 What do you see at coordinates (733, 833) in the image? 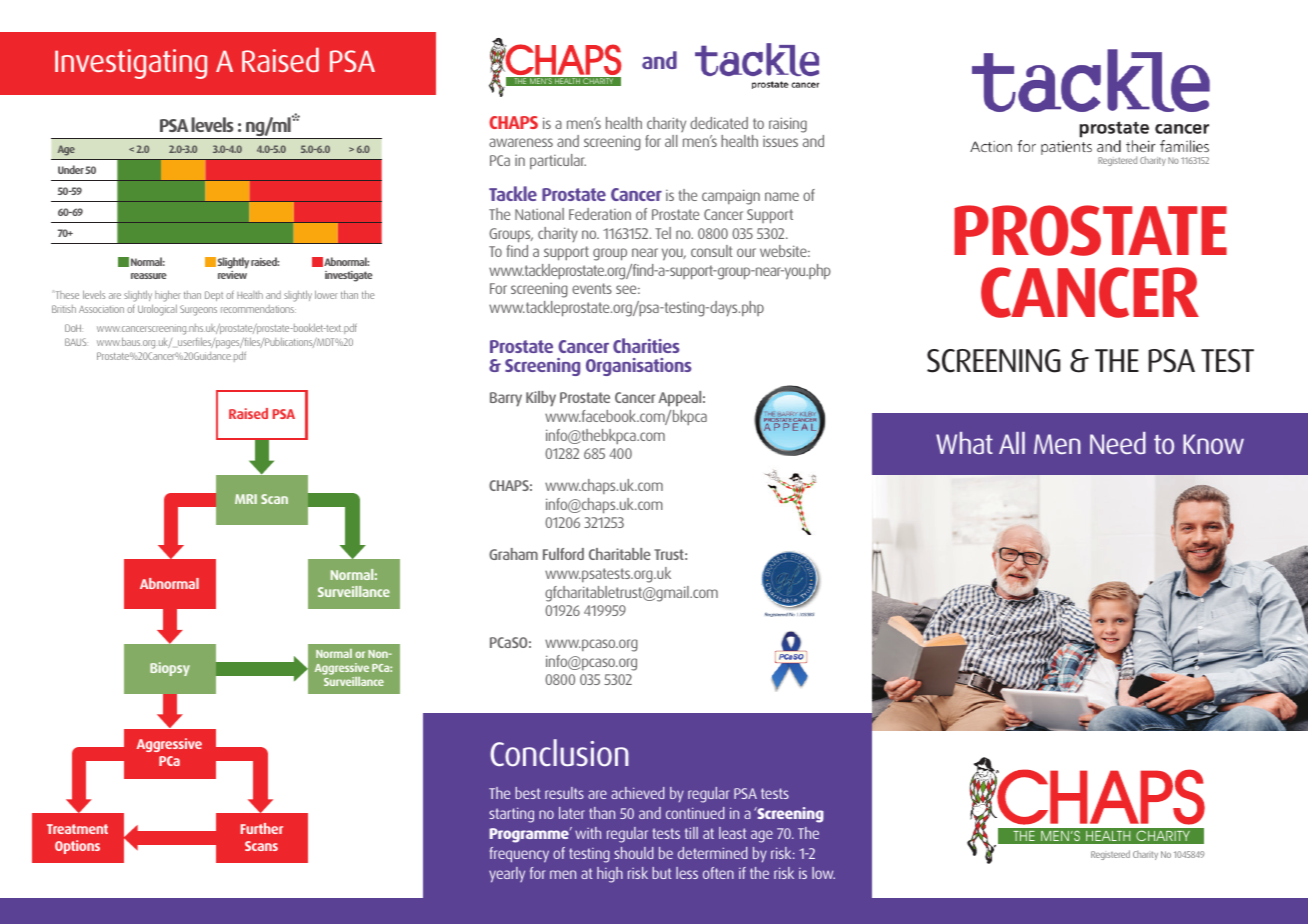
I see `least` at bounding box center [733, 833].
